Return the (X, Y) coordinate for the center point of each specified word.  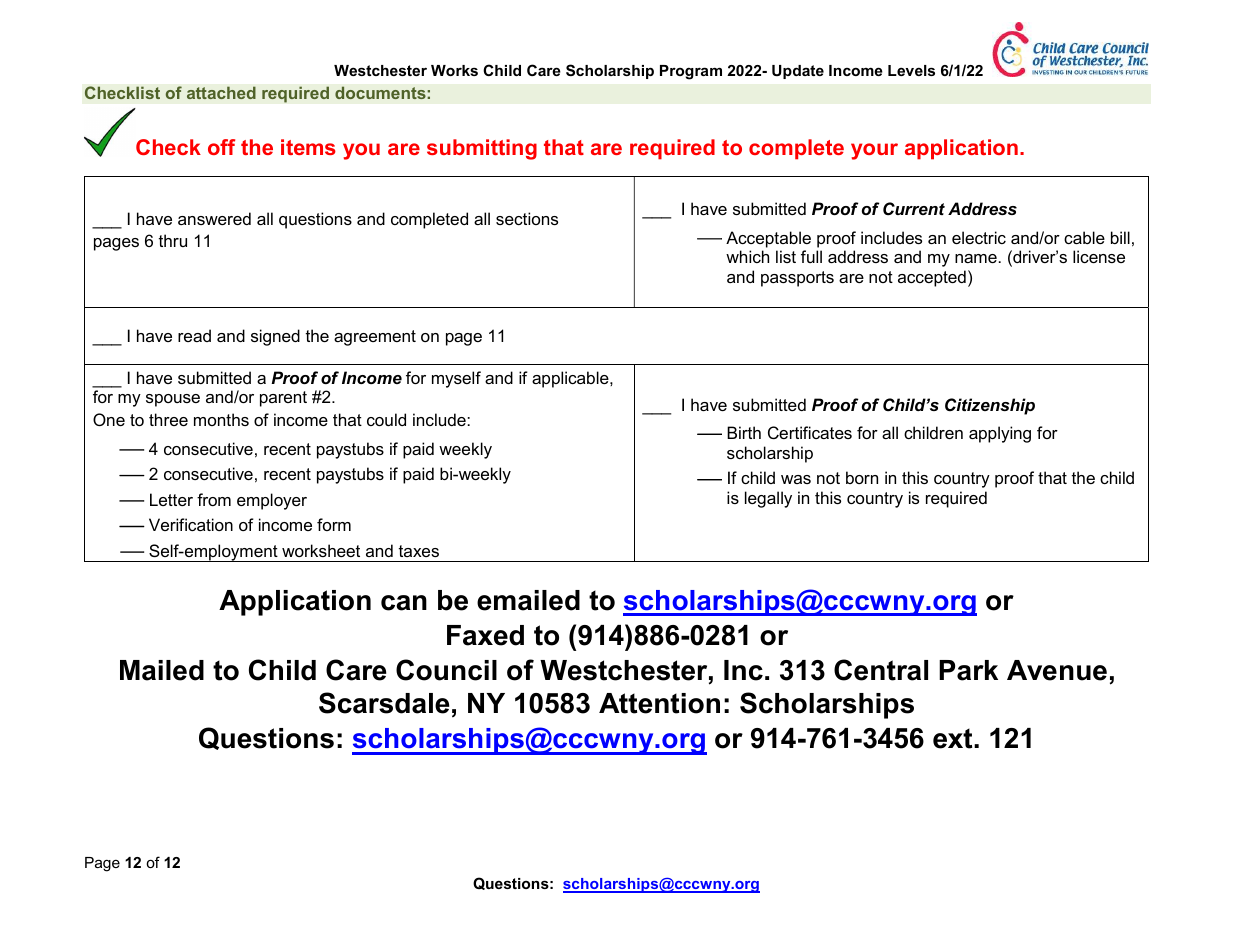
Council (446, 670)
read (194, 335)
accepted (932, 278)
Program (691, 72)
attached (221, 92)
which (747, 256)
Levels (911, 70)
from (214, 499)
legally (768, 499)
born (862, 477)
